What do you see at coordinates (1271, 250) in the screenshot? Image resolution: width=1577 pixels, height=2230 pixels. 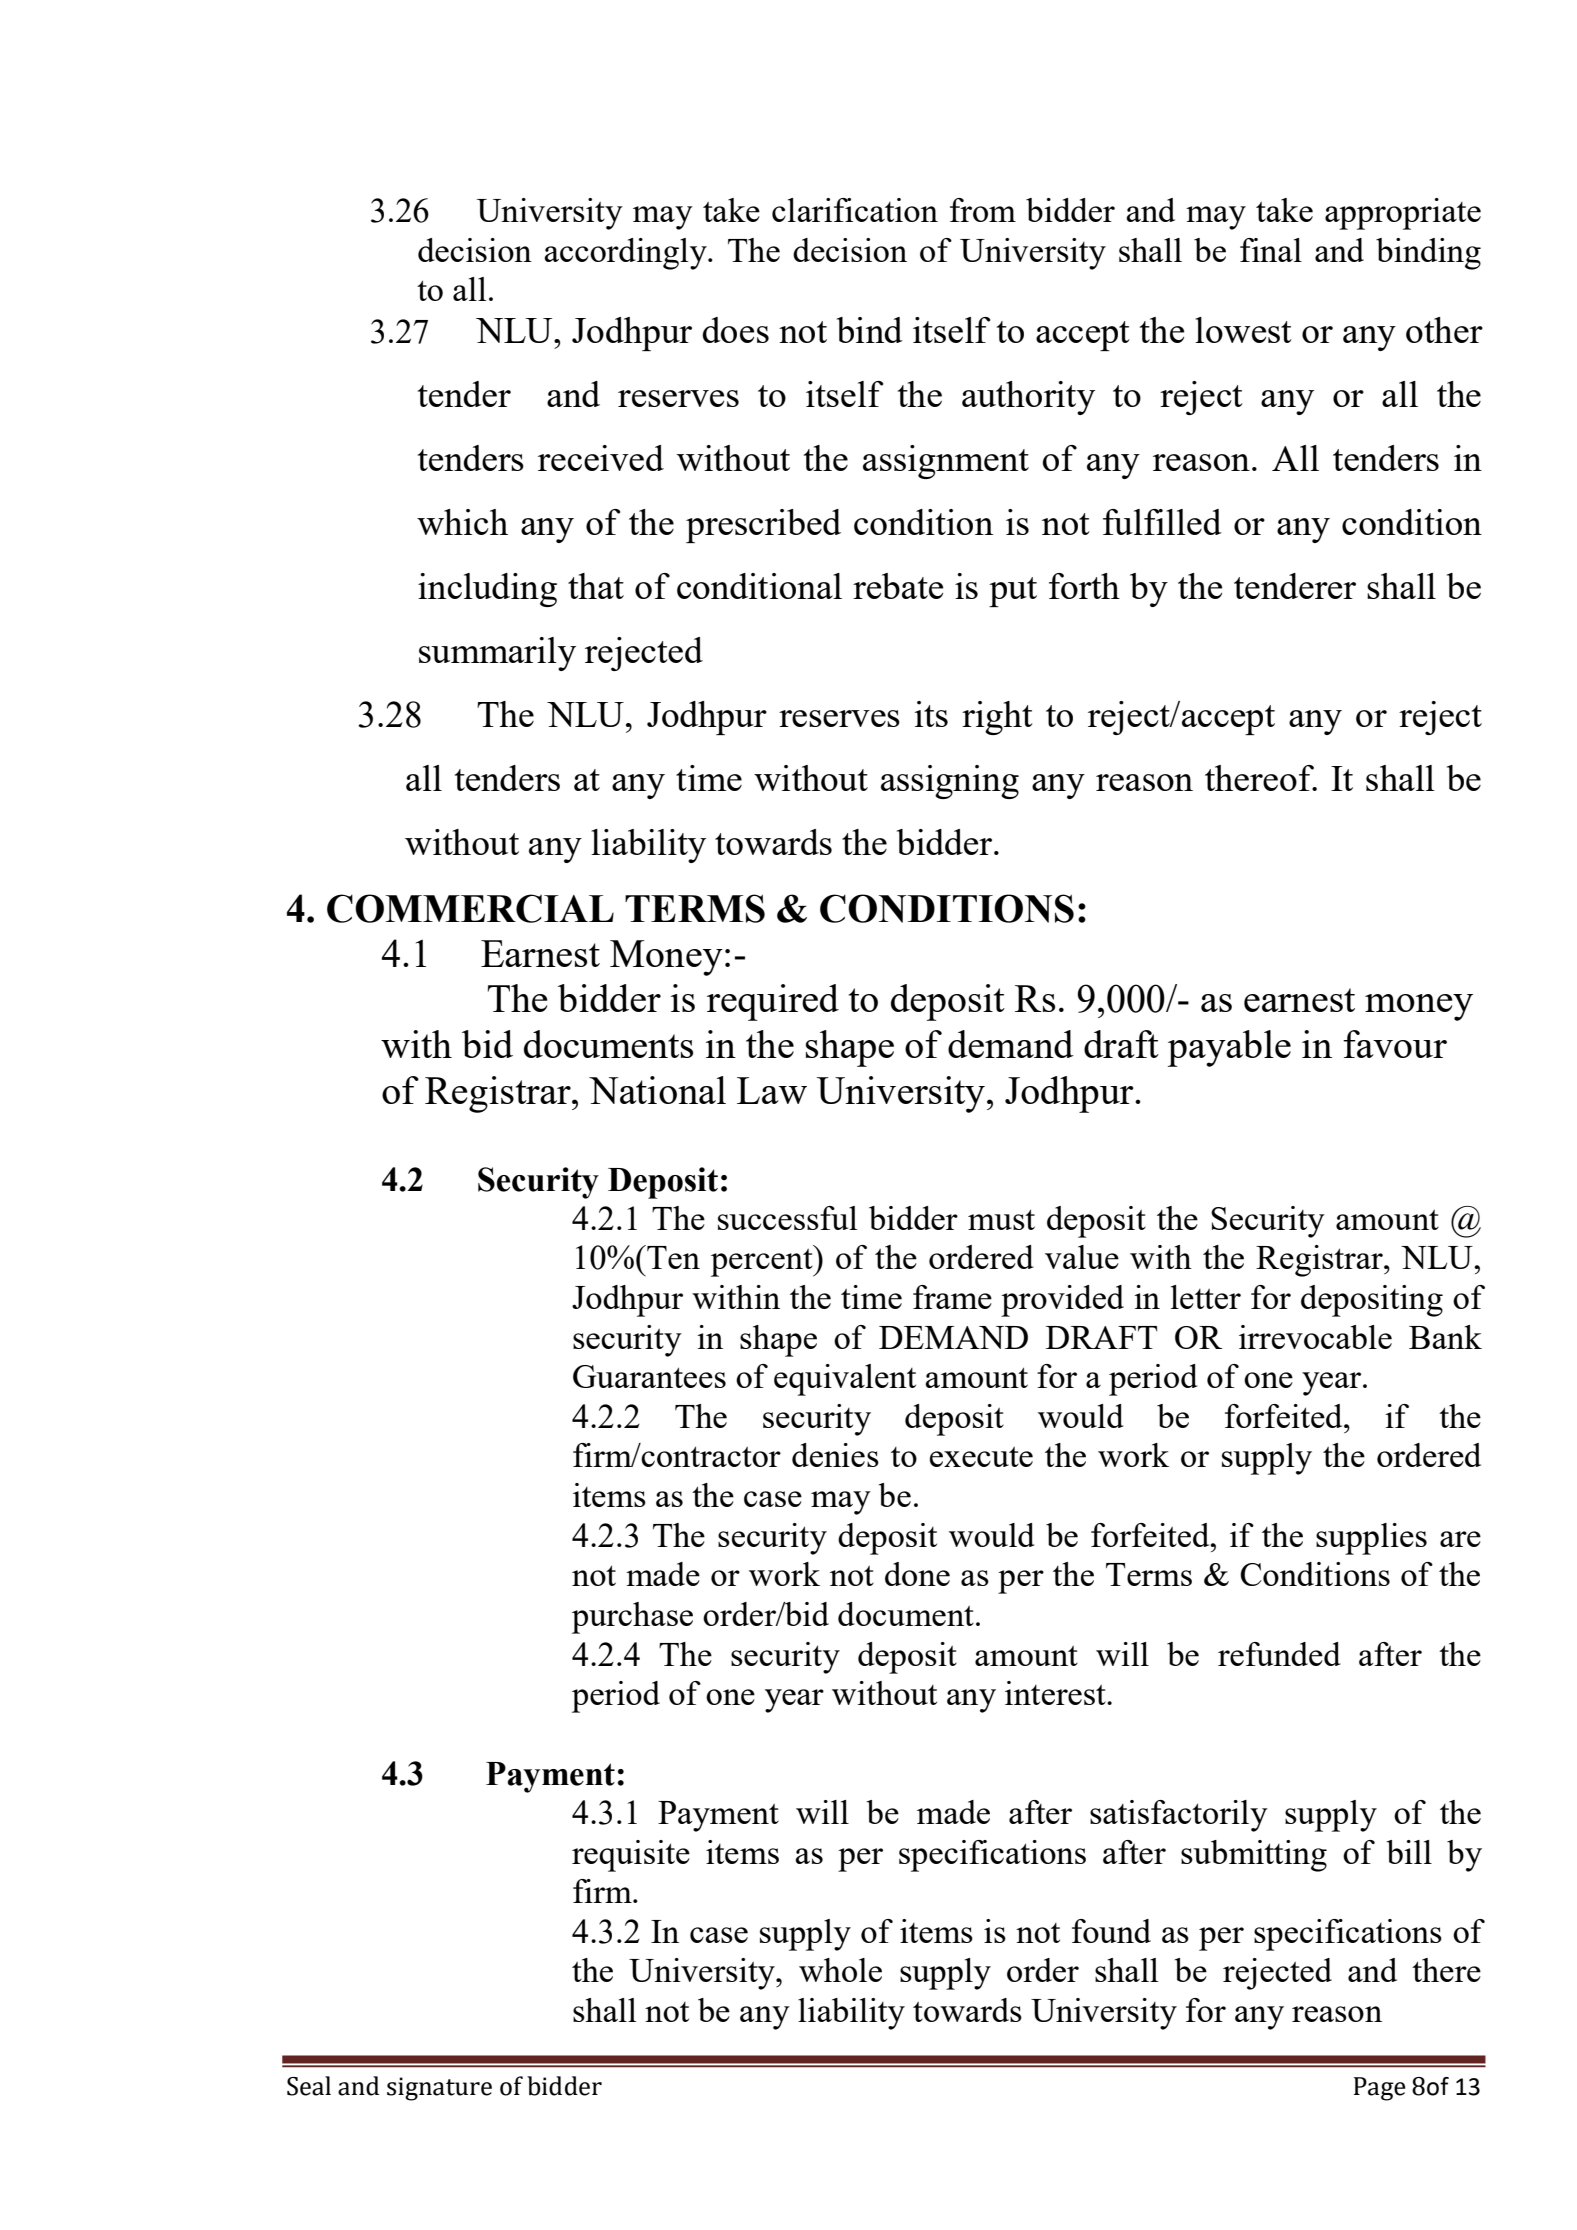 I see `final` at bounding box center [1271, 250].
